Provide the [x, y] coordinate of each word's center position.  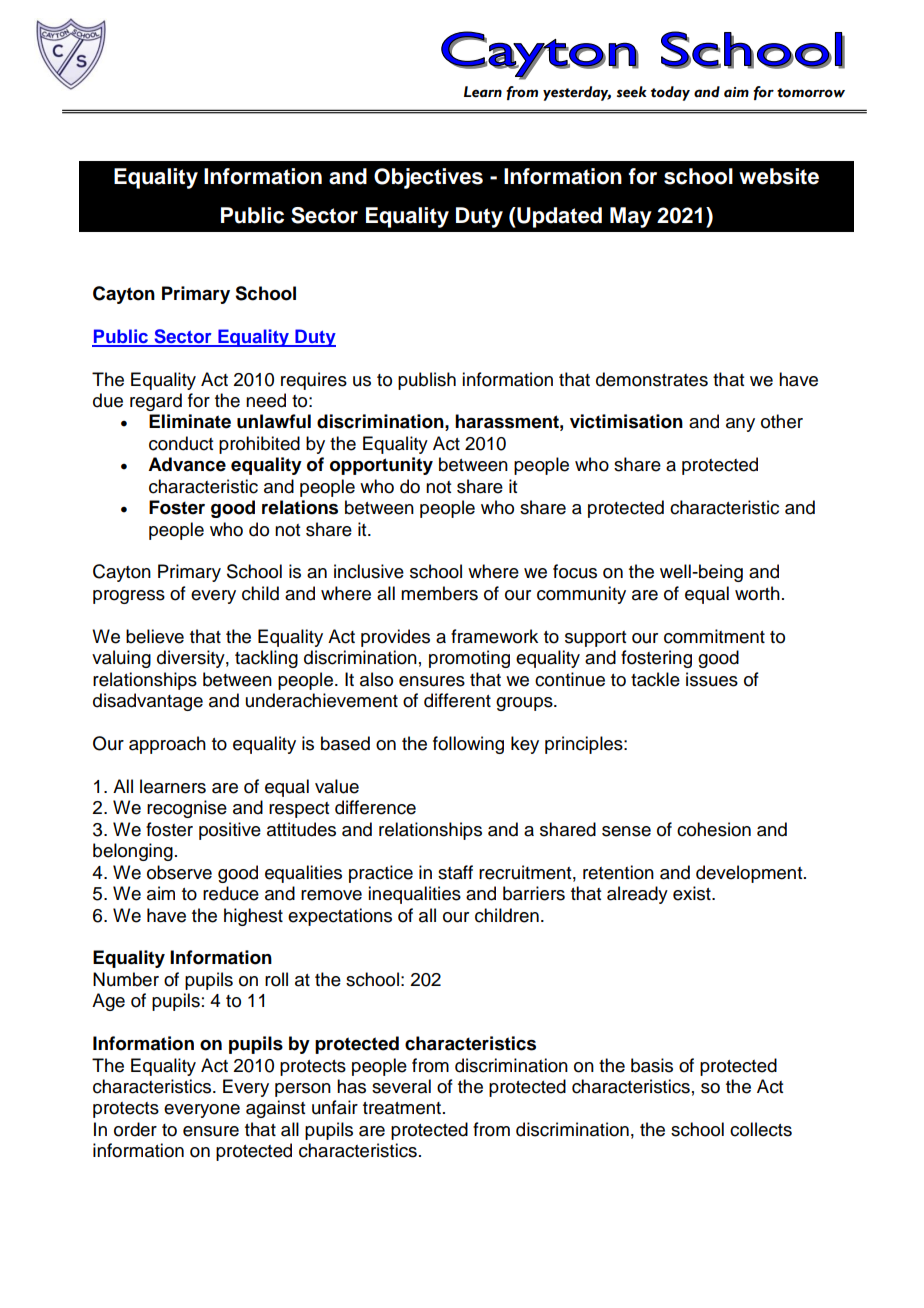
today [670, 93]
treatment [403, 1108]
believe [155, 636]
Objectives [428, 178]
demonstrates [652, 379]
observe [179, 872]
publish [427, 381]
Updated [558, 217]
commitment [714, 636]
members [439, 593]
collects [761, 1129]
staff [455, 872]
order [135, 1129]
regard [156, 402]
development [750, 874]
